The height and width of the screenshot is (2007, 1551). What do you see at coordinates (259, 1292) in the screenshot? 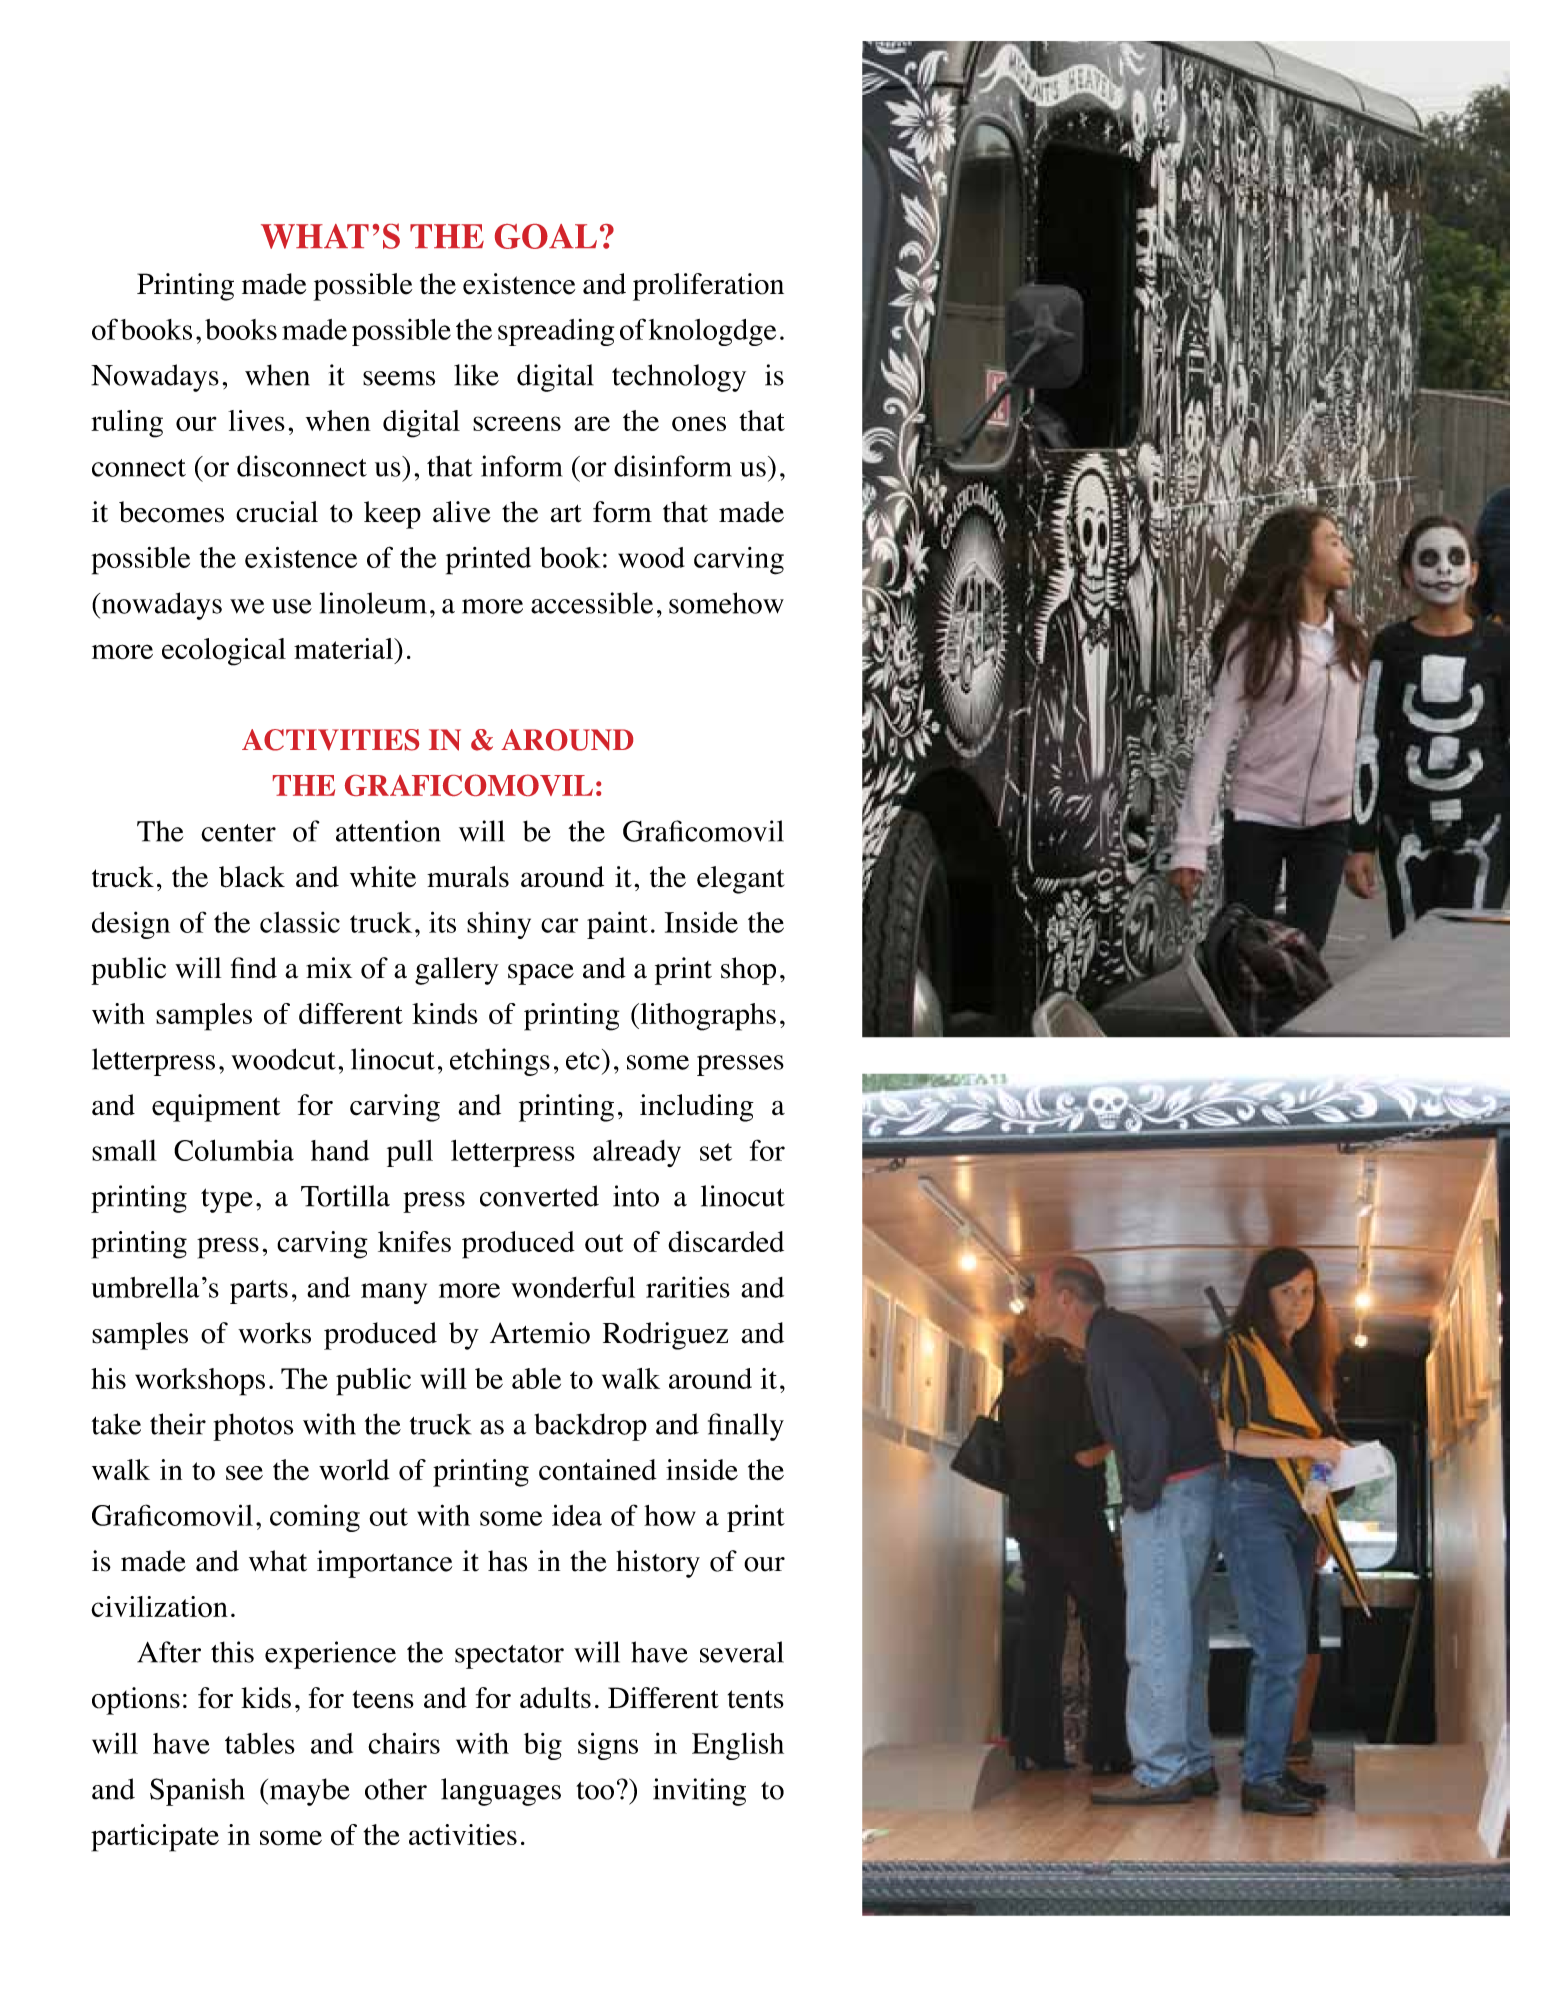
I see `parts` at bounding box center [259, 1292].
